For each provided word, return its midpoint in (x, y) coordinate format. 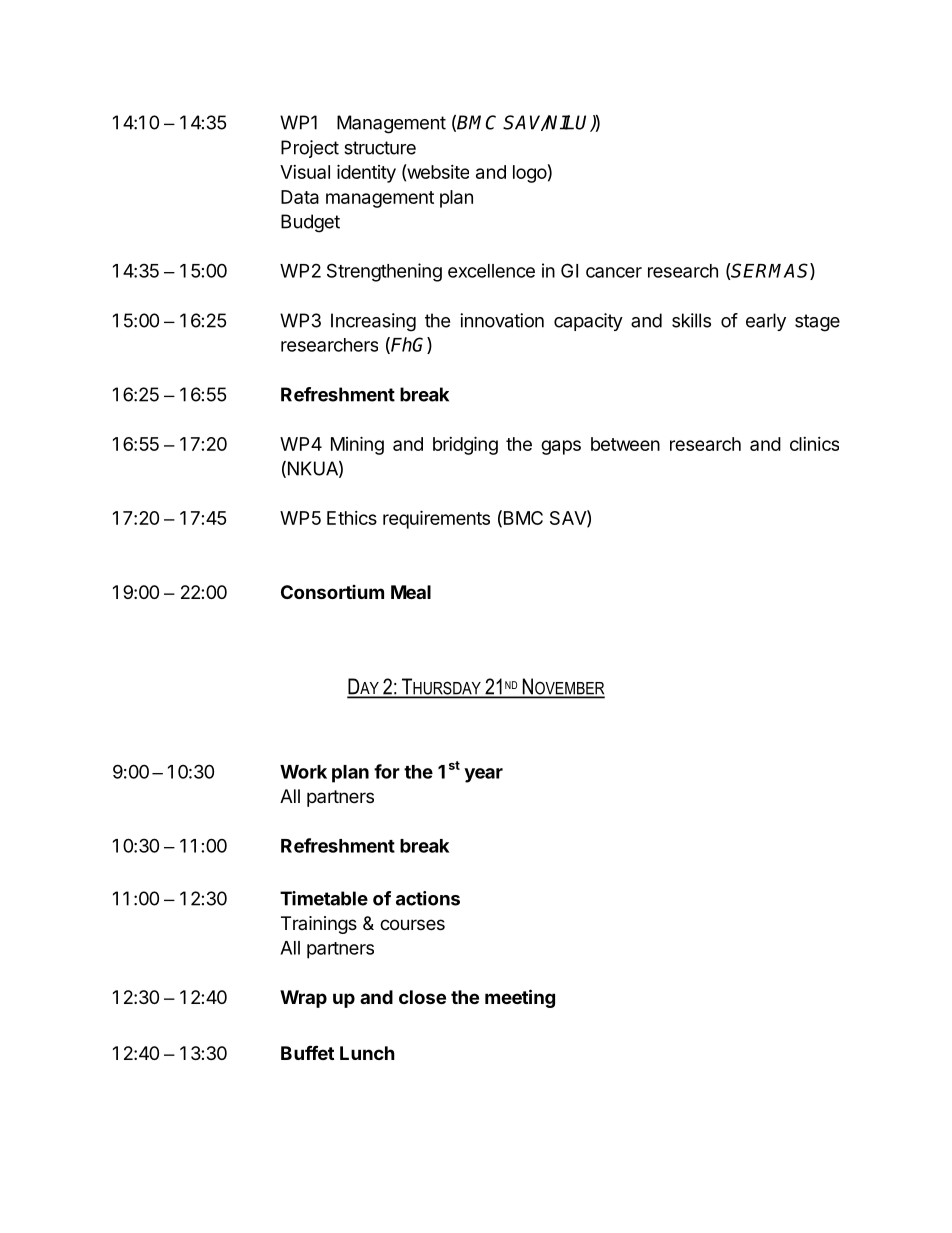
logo (530, 174)
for (387, 771)
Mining (357, 445)
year (483, 775)
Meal (411, 592)
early (766, 322)
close (422, 997)
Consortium (332, 592)
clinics (814, 444)
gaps (561, 447)
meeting (520, 998)
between (625, 444)
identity (366, 173)
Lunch (367, 1053)
